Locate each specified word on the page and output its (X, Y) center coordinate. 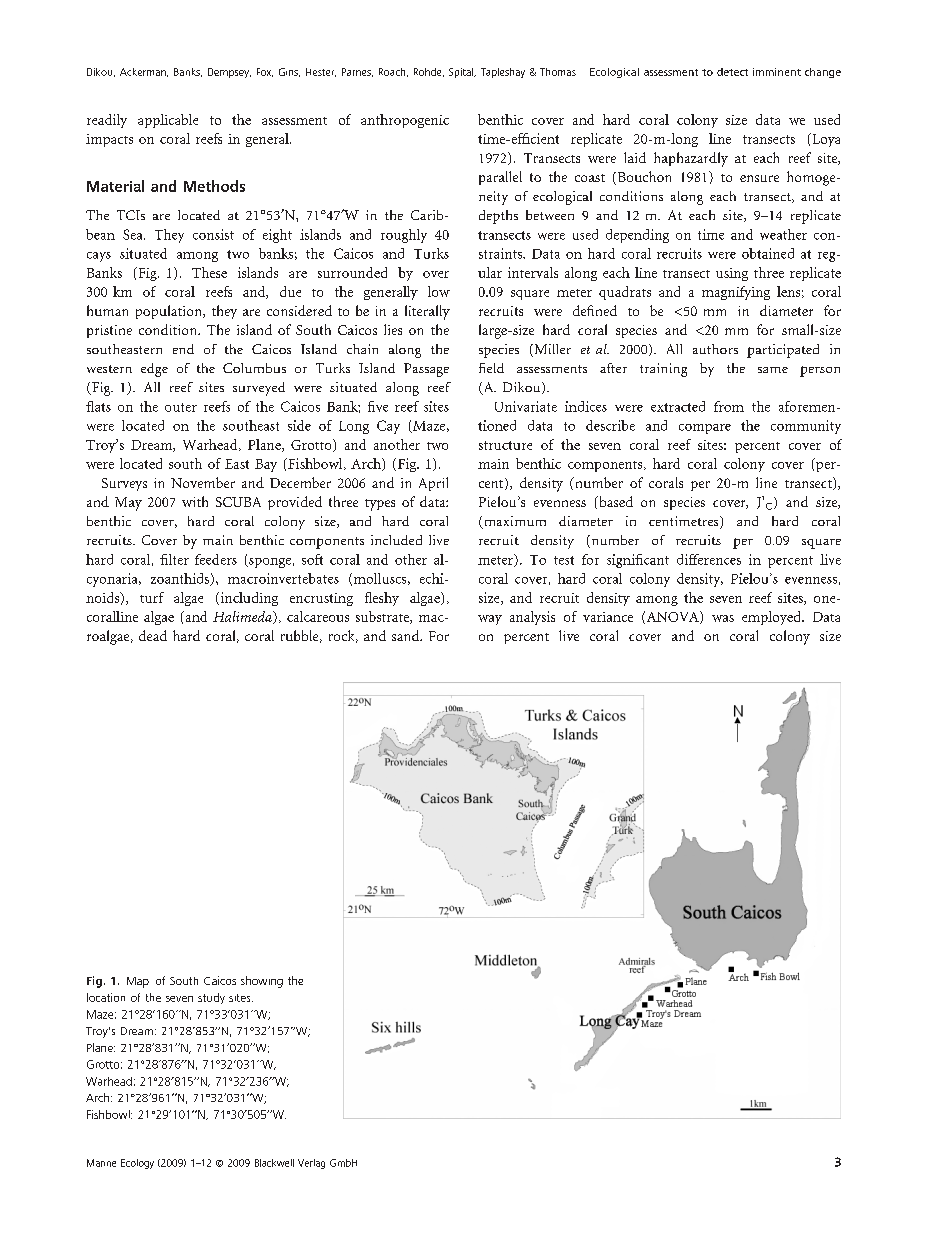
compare (705, 429)
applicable (168, 121)
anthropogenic (405, 121)
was (723, 618)
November (203, 482)
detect (732, 72)
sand (407, 635)
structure (505, 445)
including (248, 599)
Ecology (137, 1164)
